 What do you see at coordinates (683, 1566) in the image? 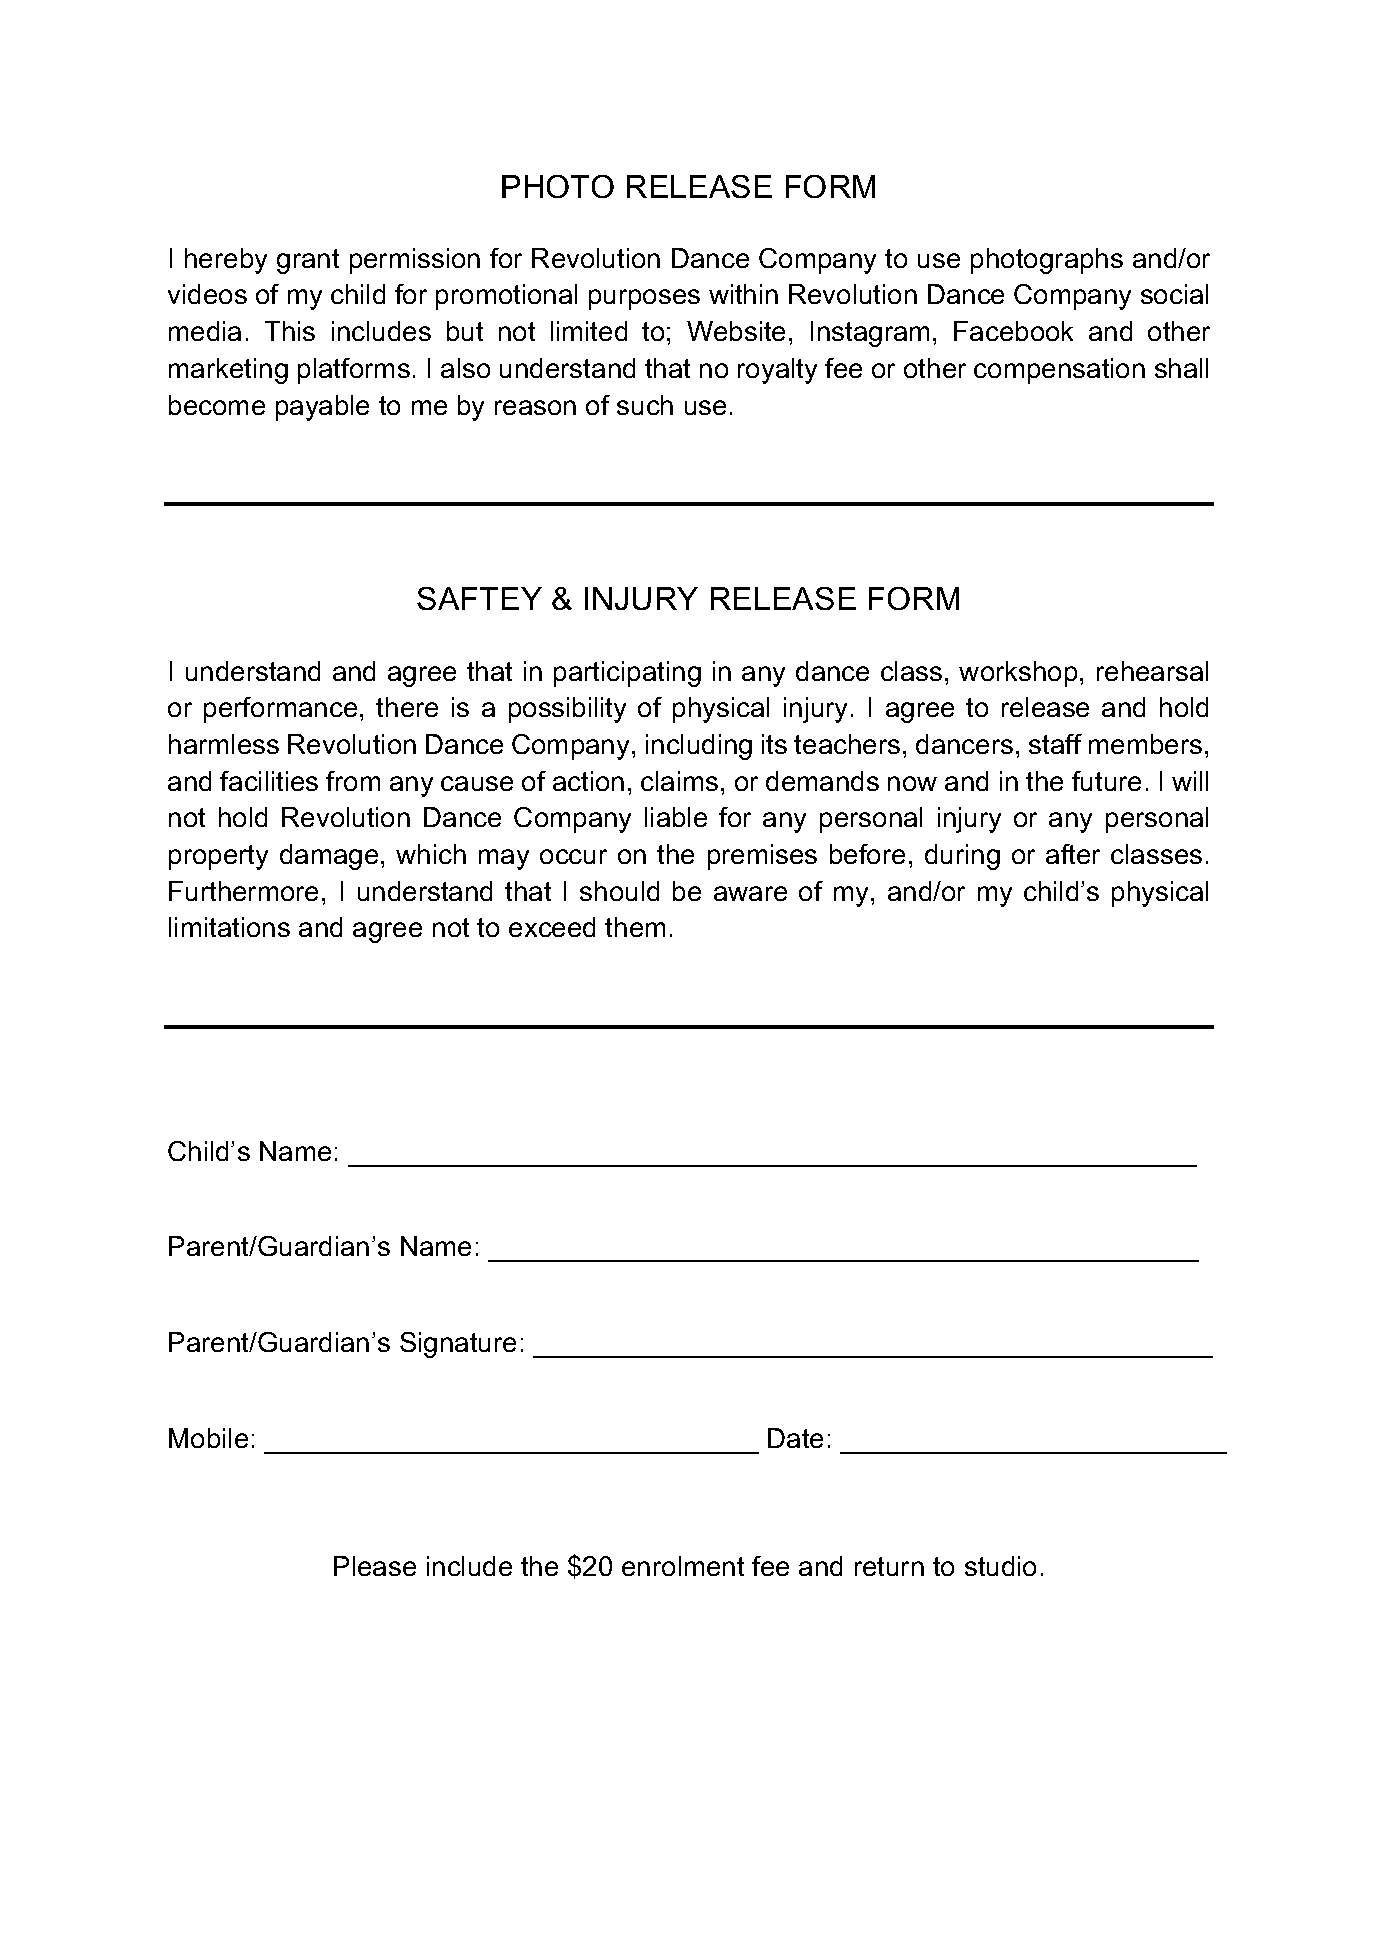
I see `enrolment` at bounding box center [683, 1566].
